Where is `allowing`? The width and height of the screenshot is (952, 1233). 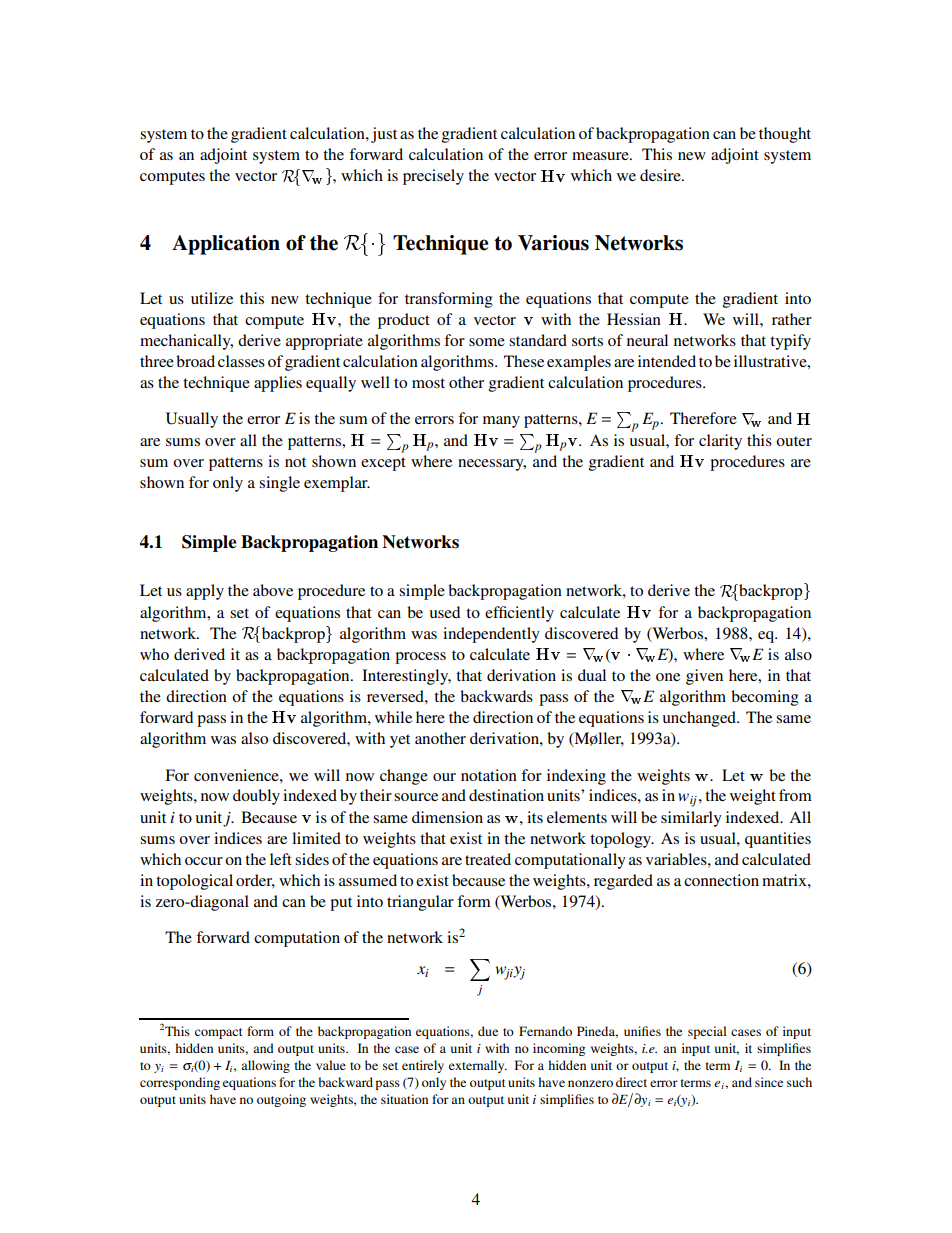 allowing is located at coordinates (265, 1066).
